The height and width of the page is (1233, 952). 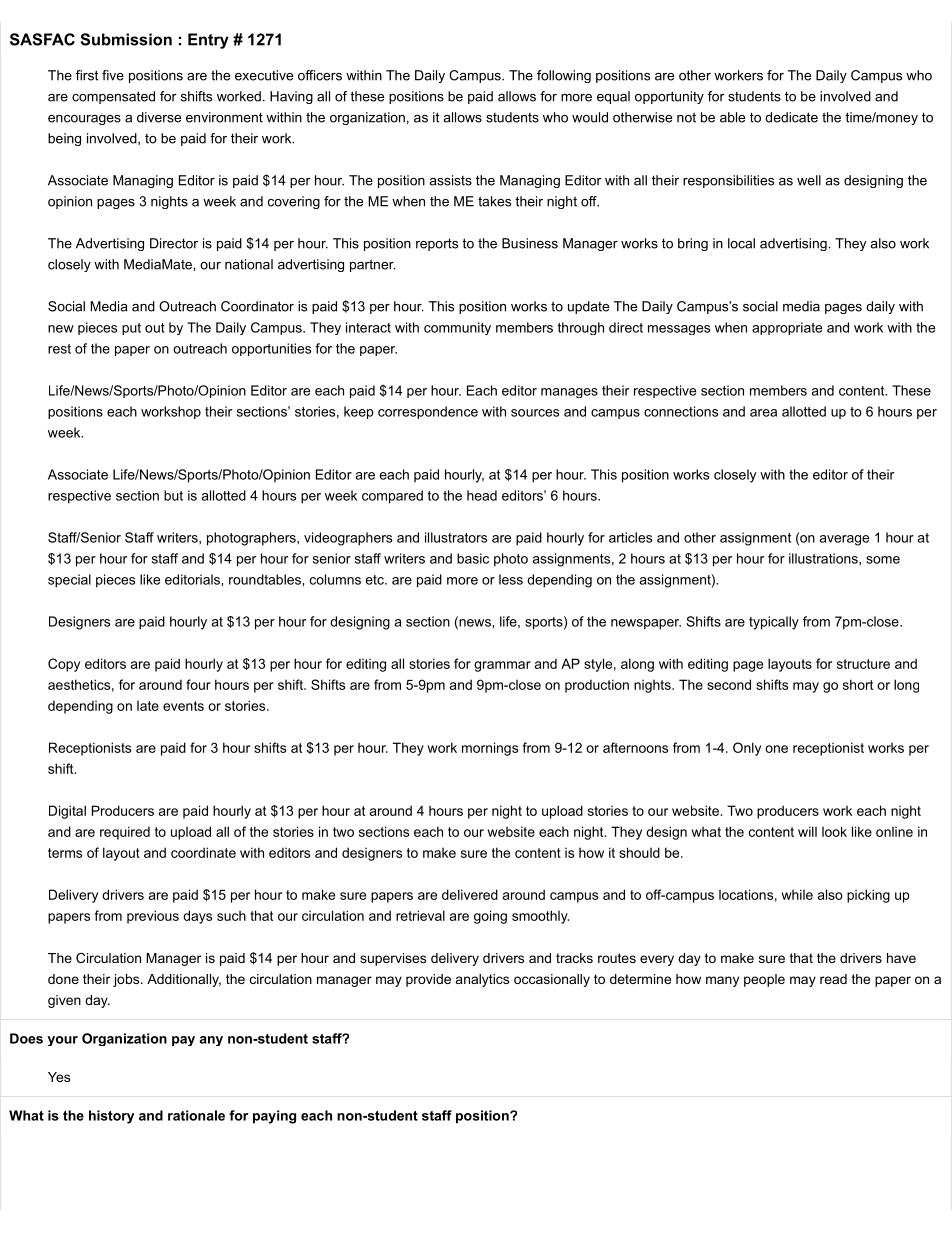 I want to click on illustrations, so click(x=824, y=558).
